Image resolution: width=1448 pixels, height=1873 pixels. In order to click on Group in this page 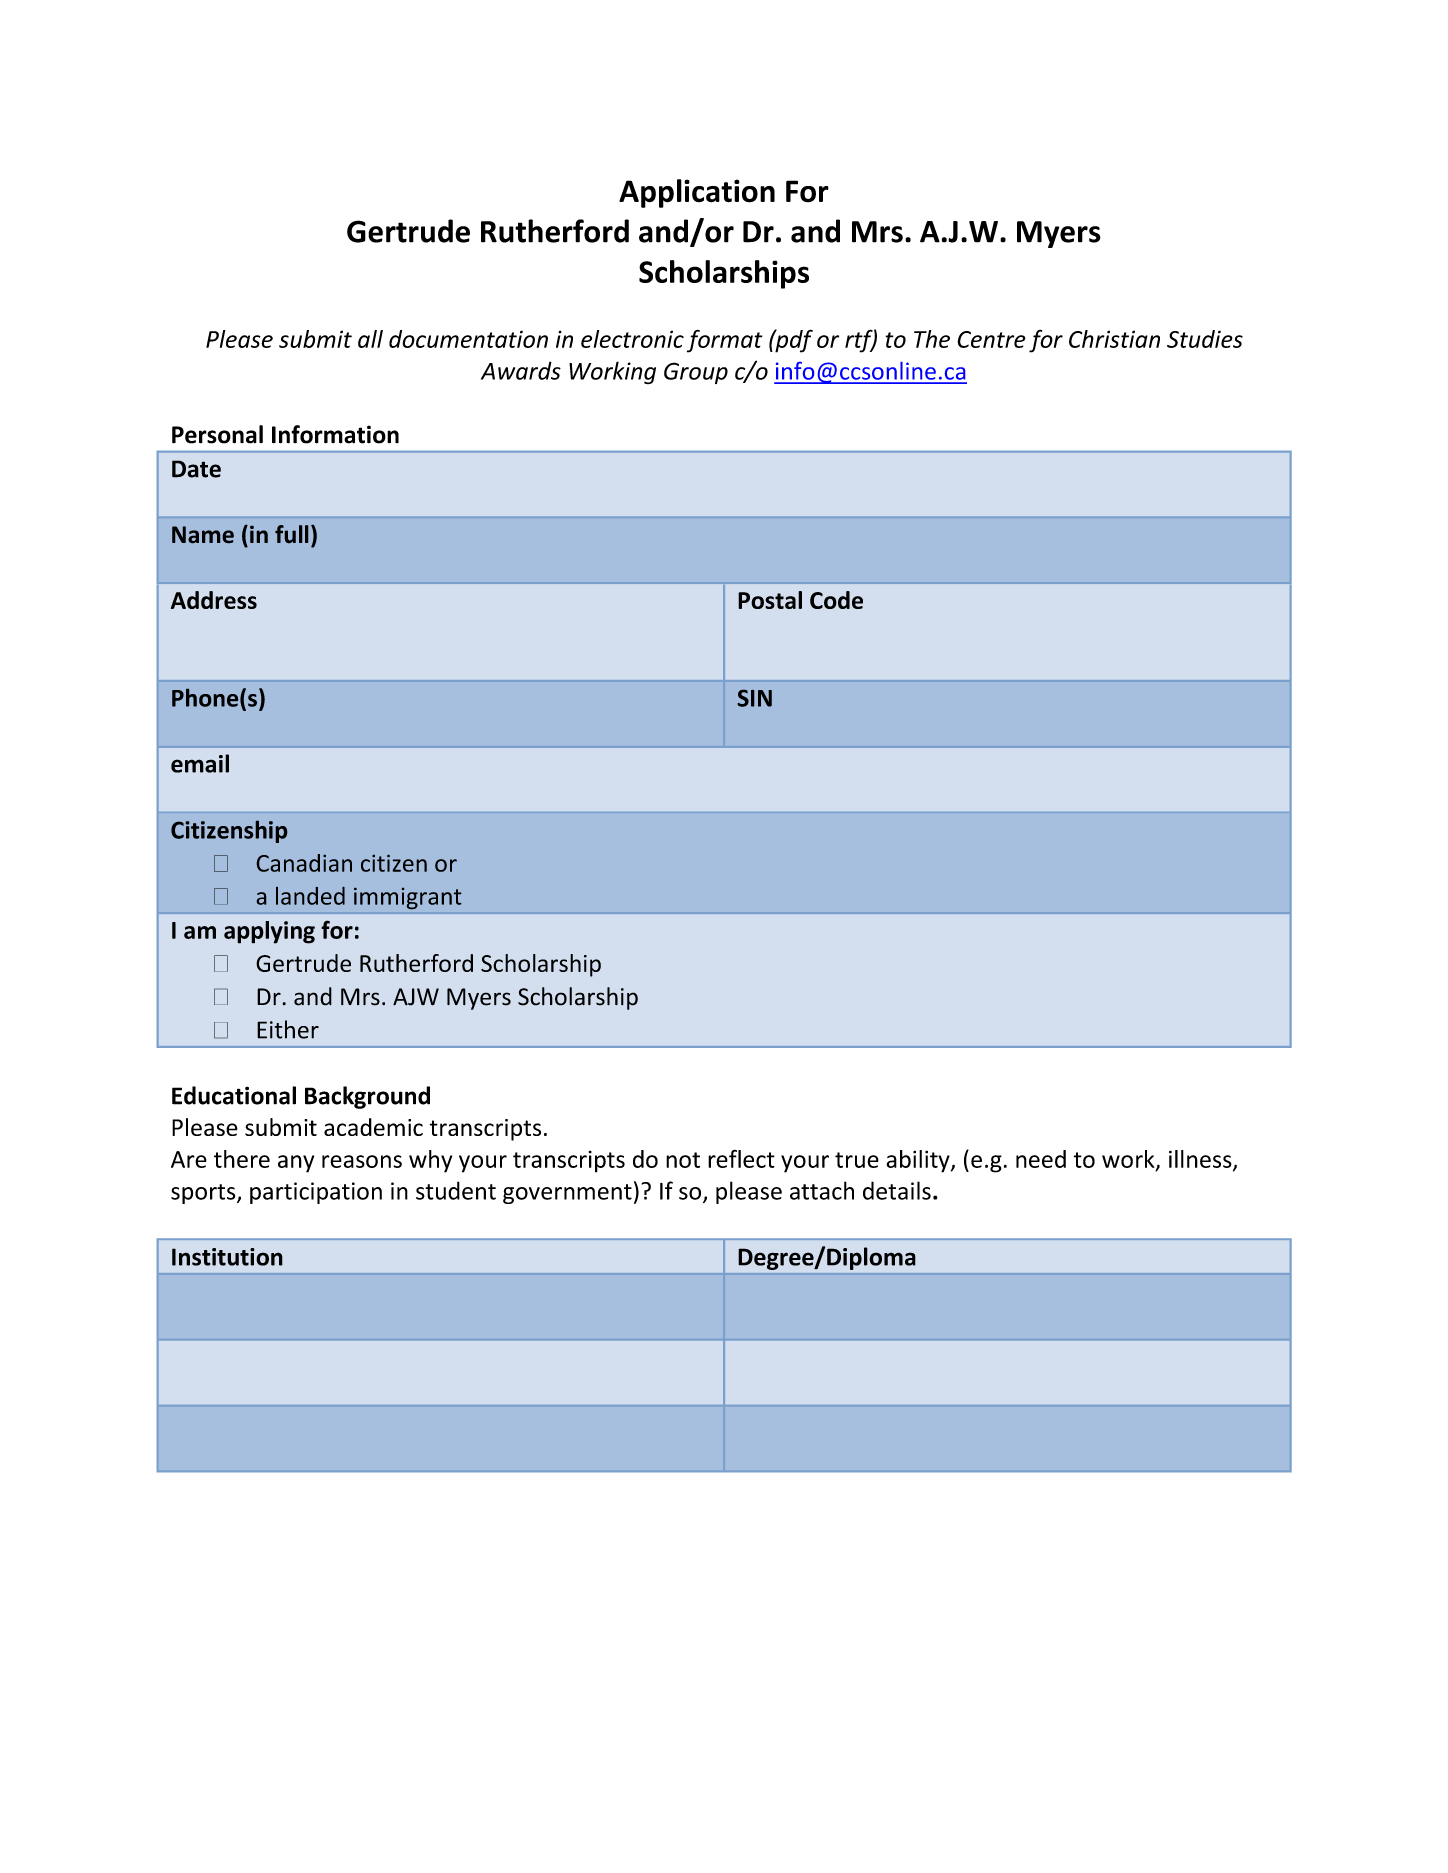, I will do `click(696, 373)`.
